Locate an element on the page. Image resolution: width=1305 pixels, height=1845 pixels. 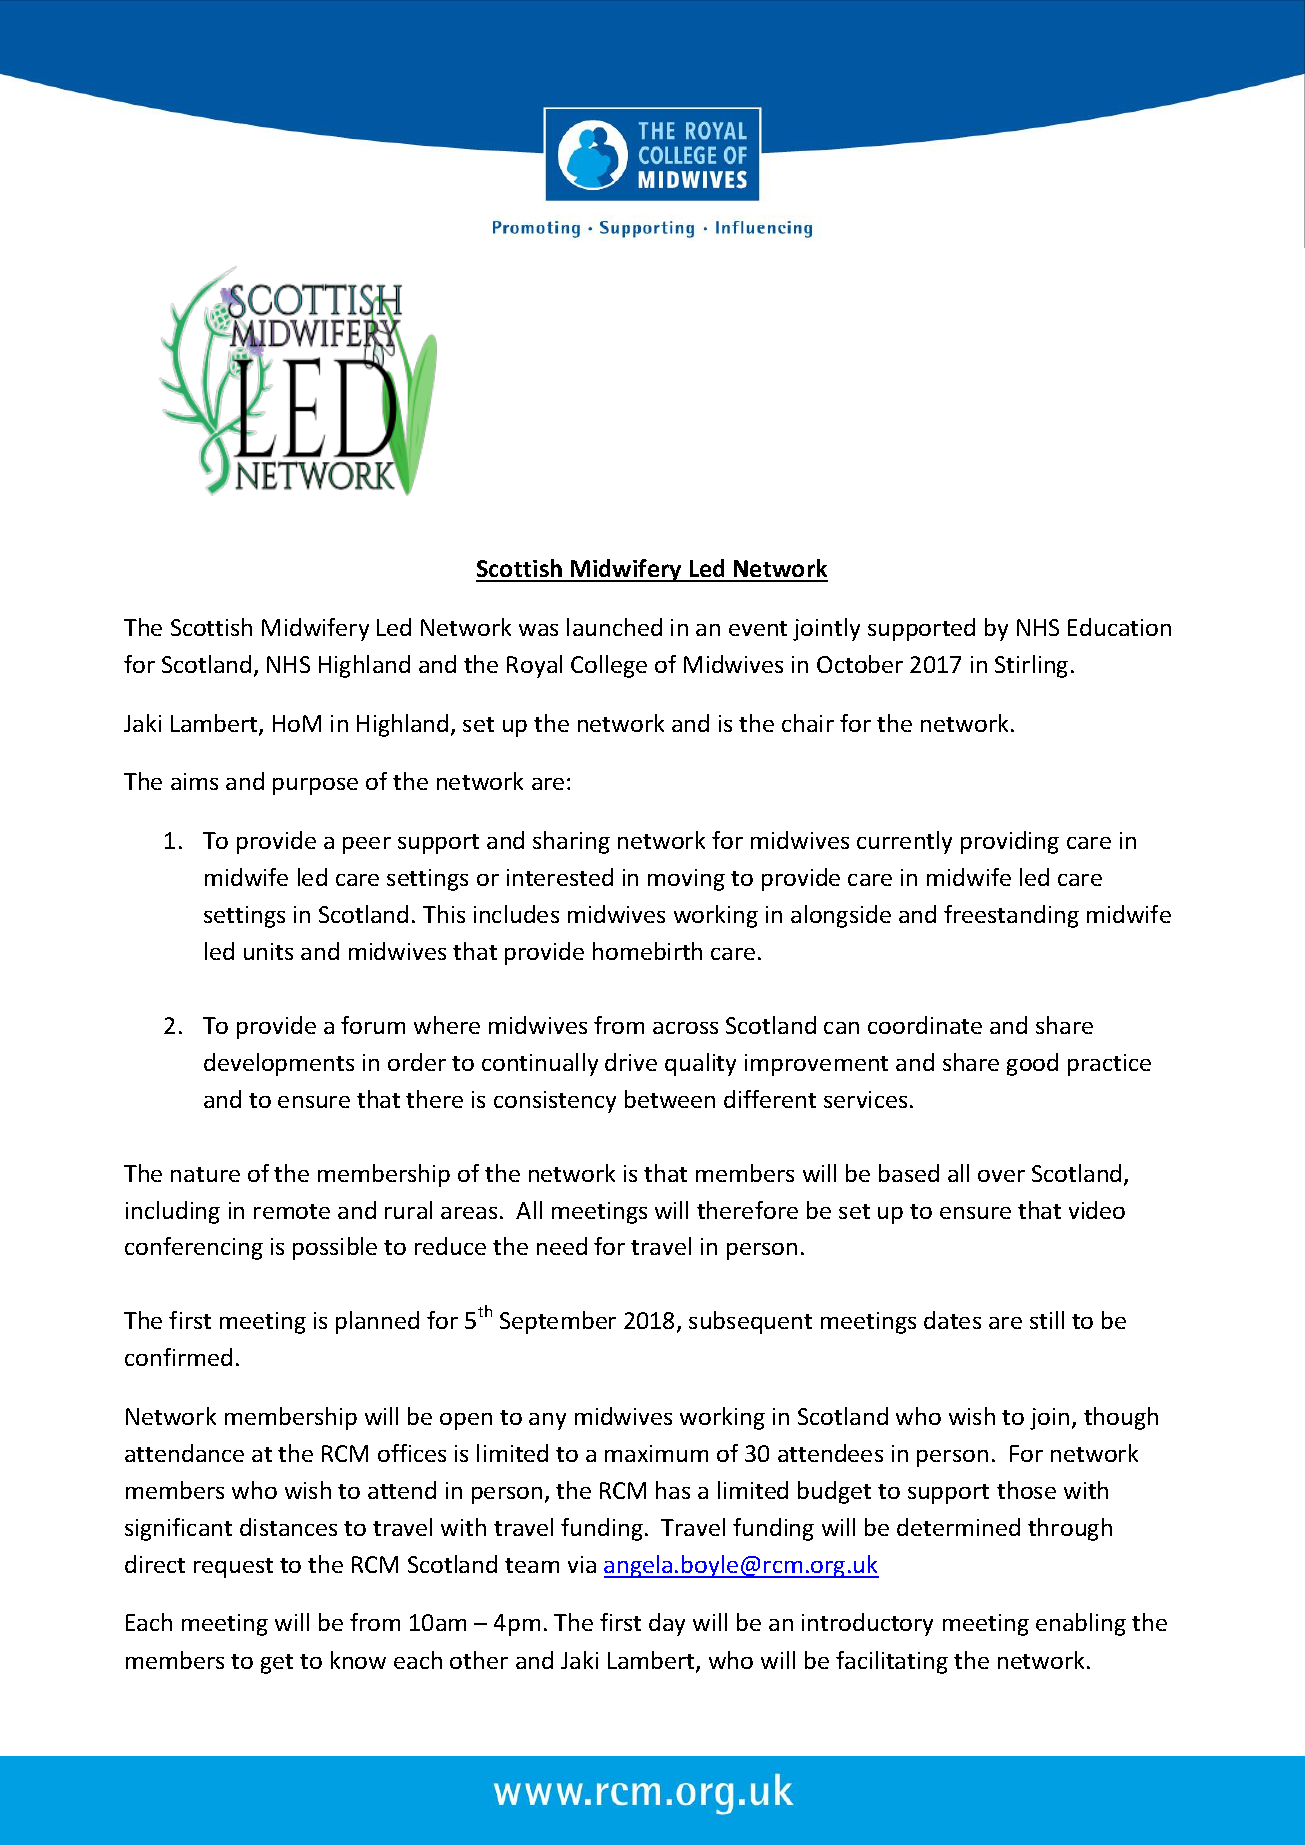
homebirth is located at coordinates (647, 951).
